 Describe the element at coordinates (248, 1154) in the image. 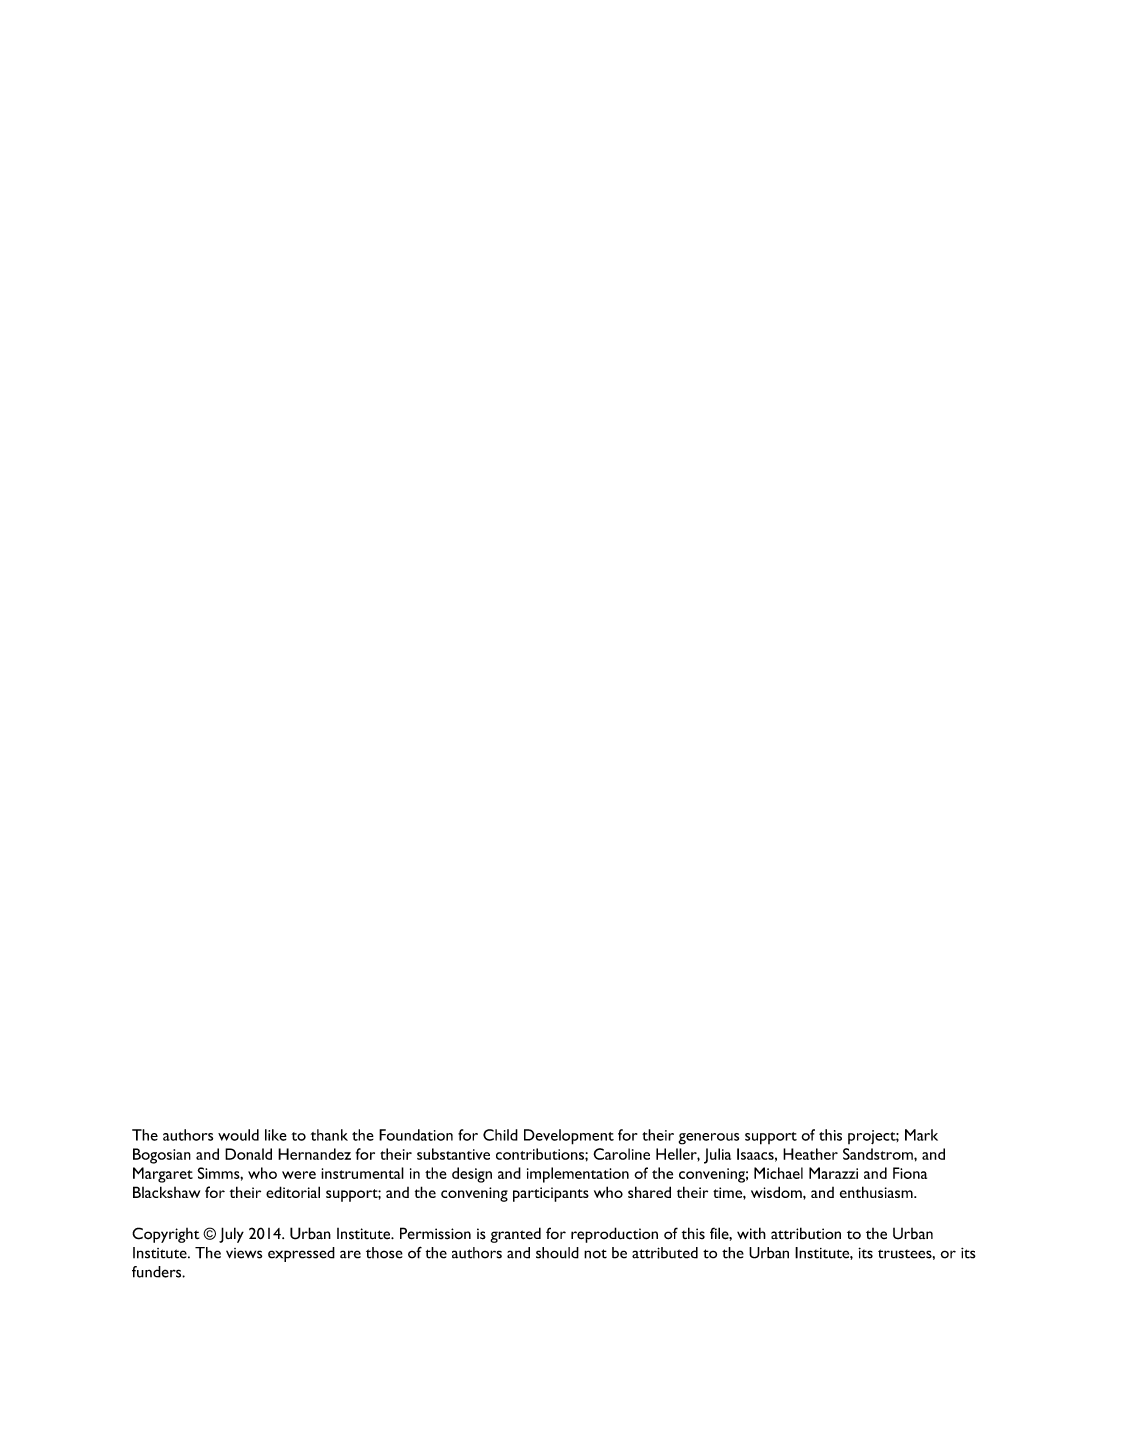

I see `Donald` at that location.
